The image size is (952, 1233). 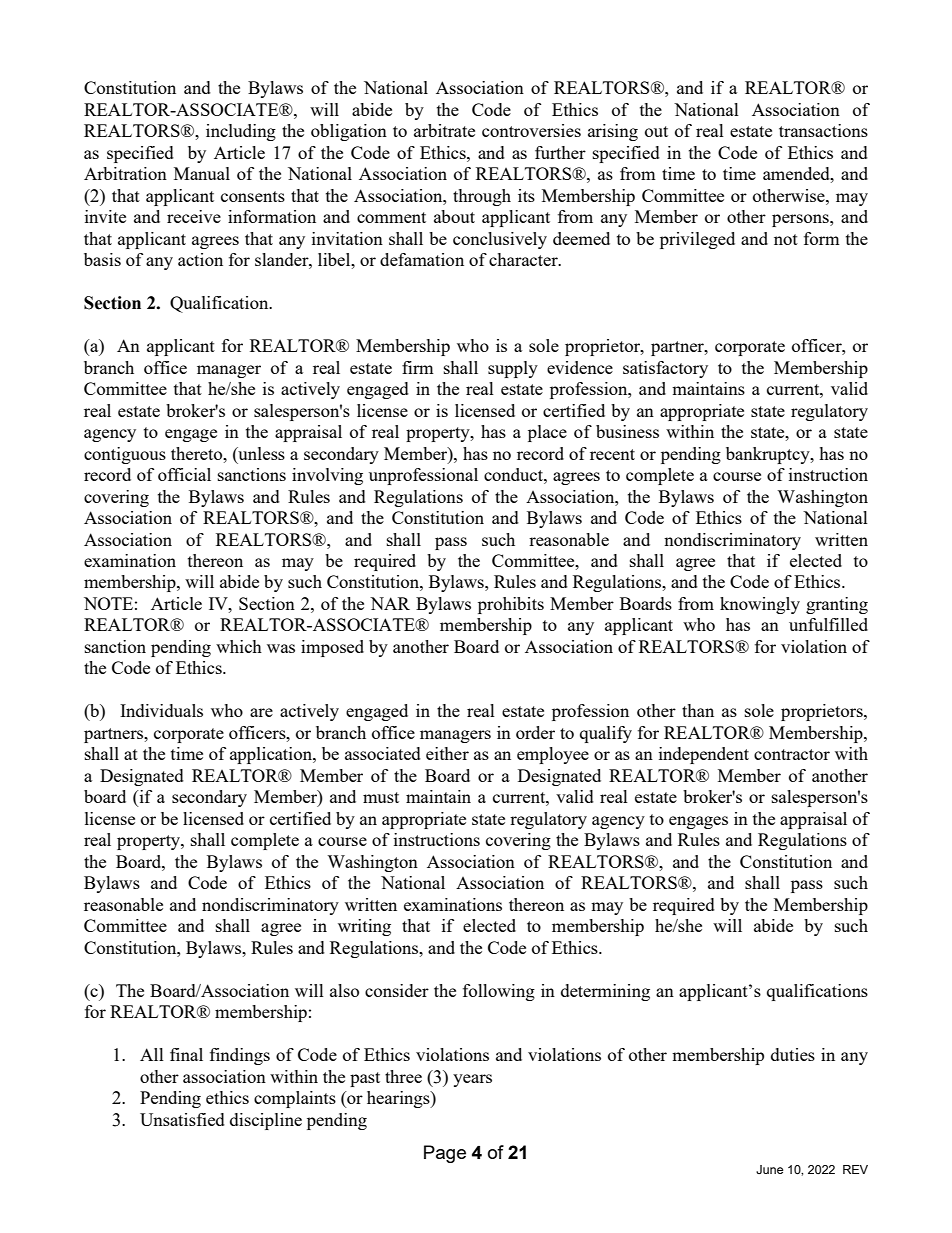 I want to click on following, so click(x=499, y=992).
